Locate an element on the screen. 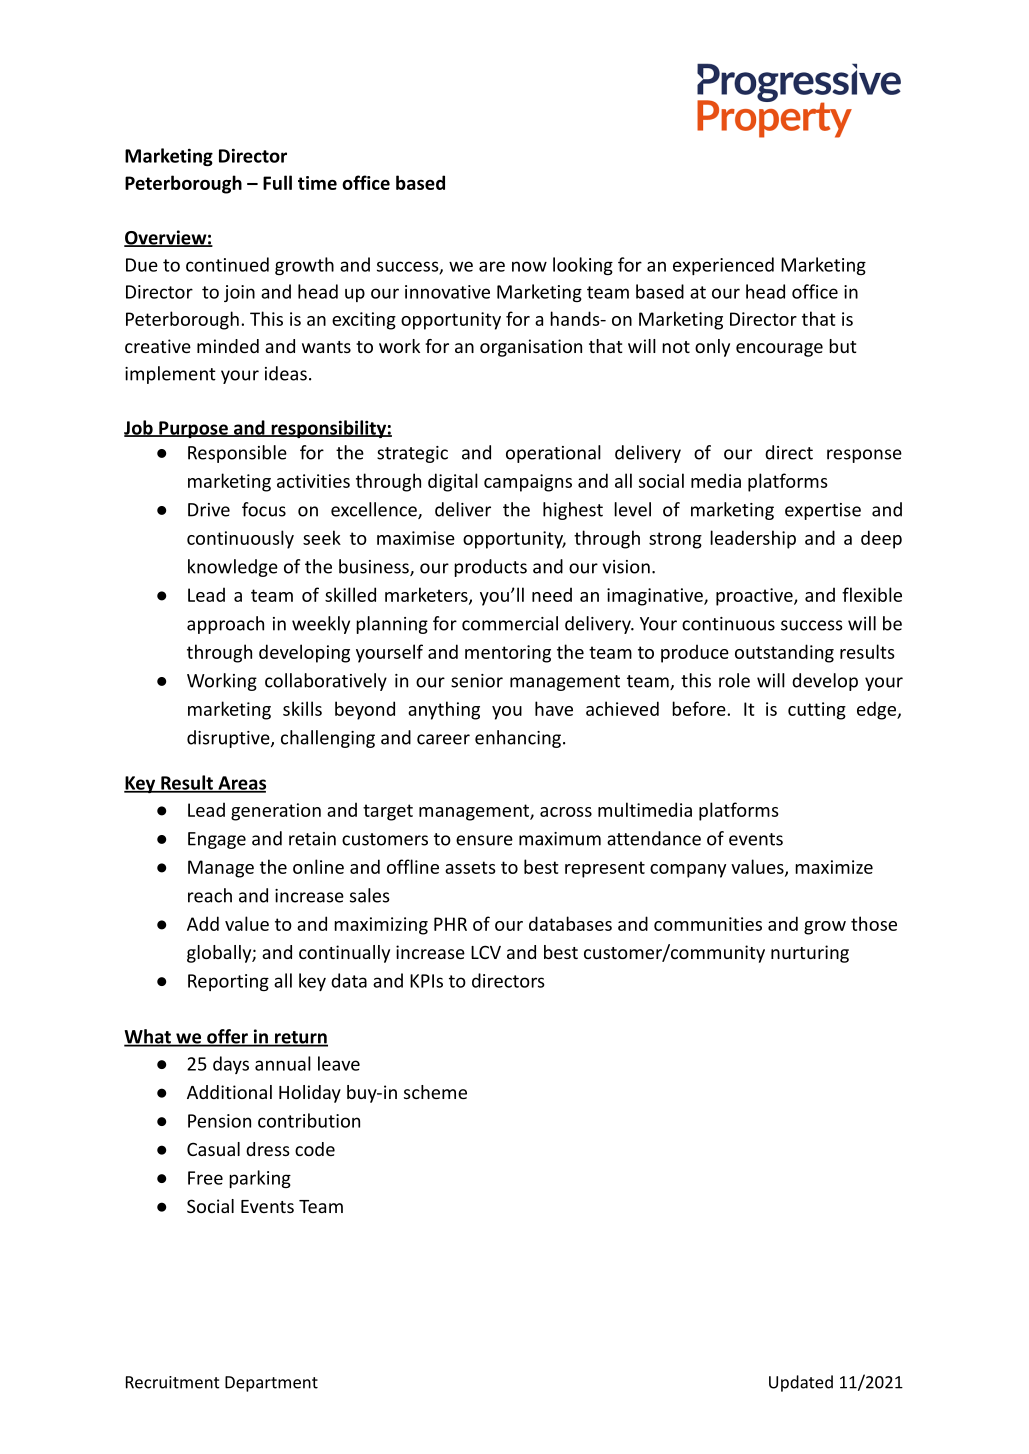  looking is located at coordinates (583, 266).
